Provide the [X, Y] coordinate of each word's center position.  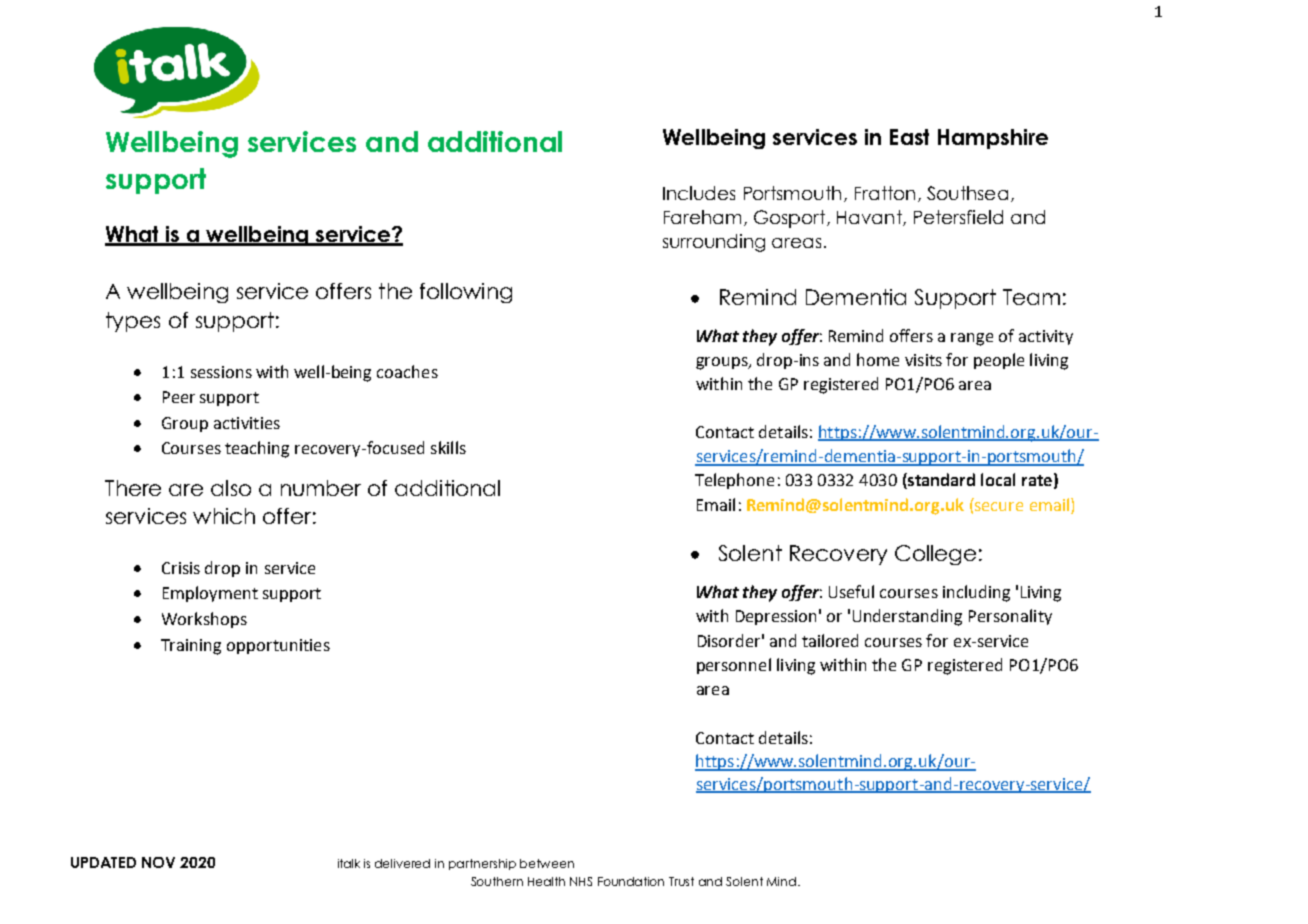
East [909, 137]
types [133, 322]
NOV [158, 862]
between [547, 863]
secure [999, 506]
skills [448, 447]
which [224, 516]
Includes [699, 193]
